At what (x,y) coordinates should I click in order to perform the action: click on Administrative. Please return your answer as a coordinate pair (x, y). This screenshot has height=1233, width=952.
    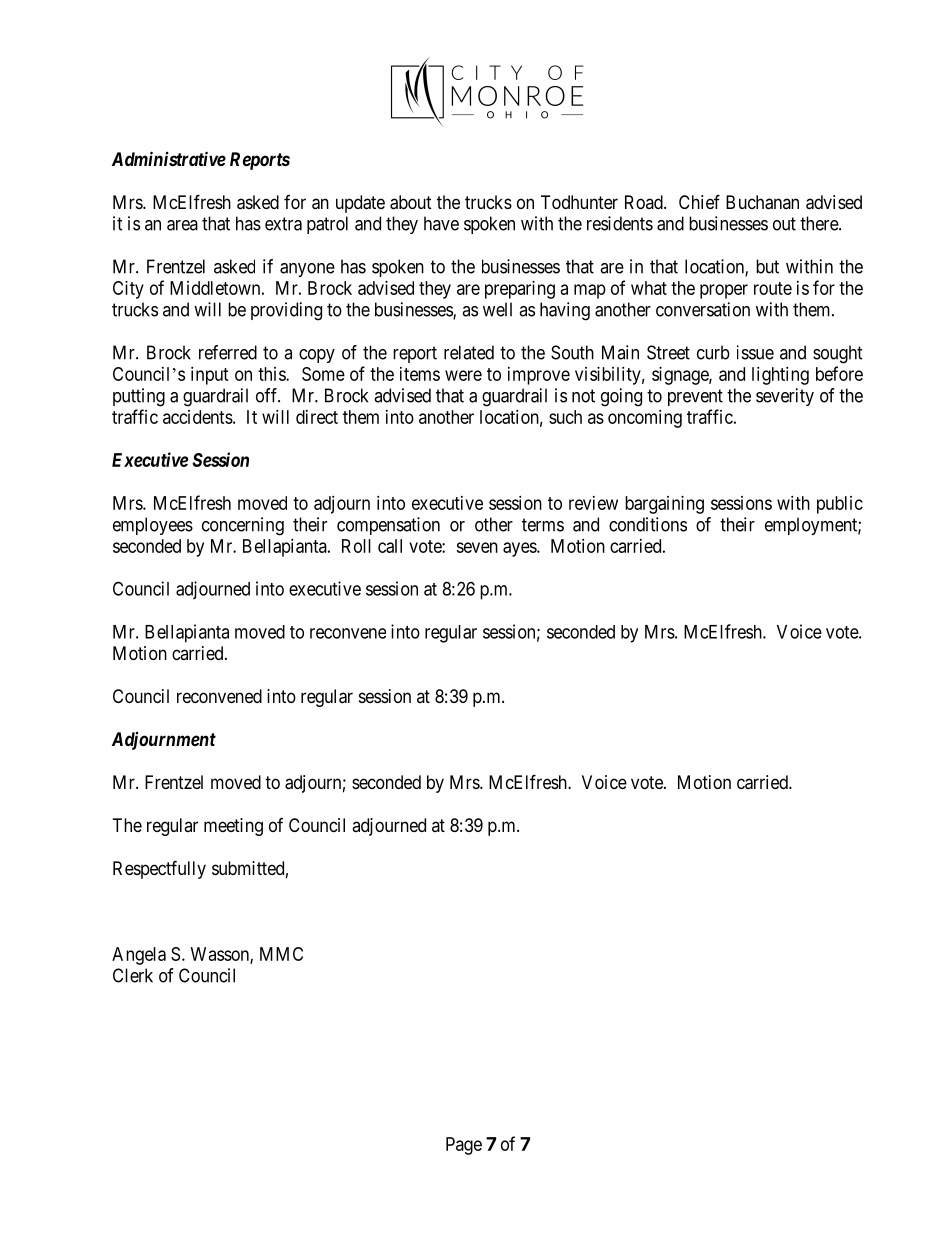
    Looking at the image, I should click on (169, 158).
